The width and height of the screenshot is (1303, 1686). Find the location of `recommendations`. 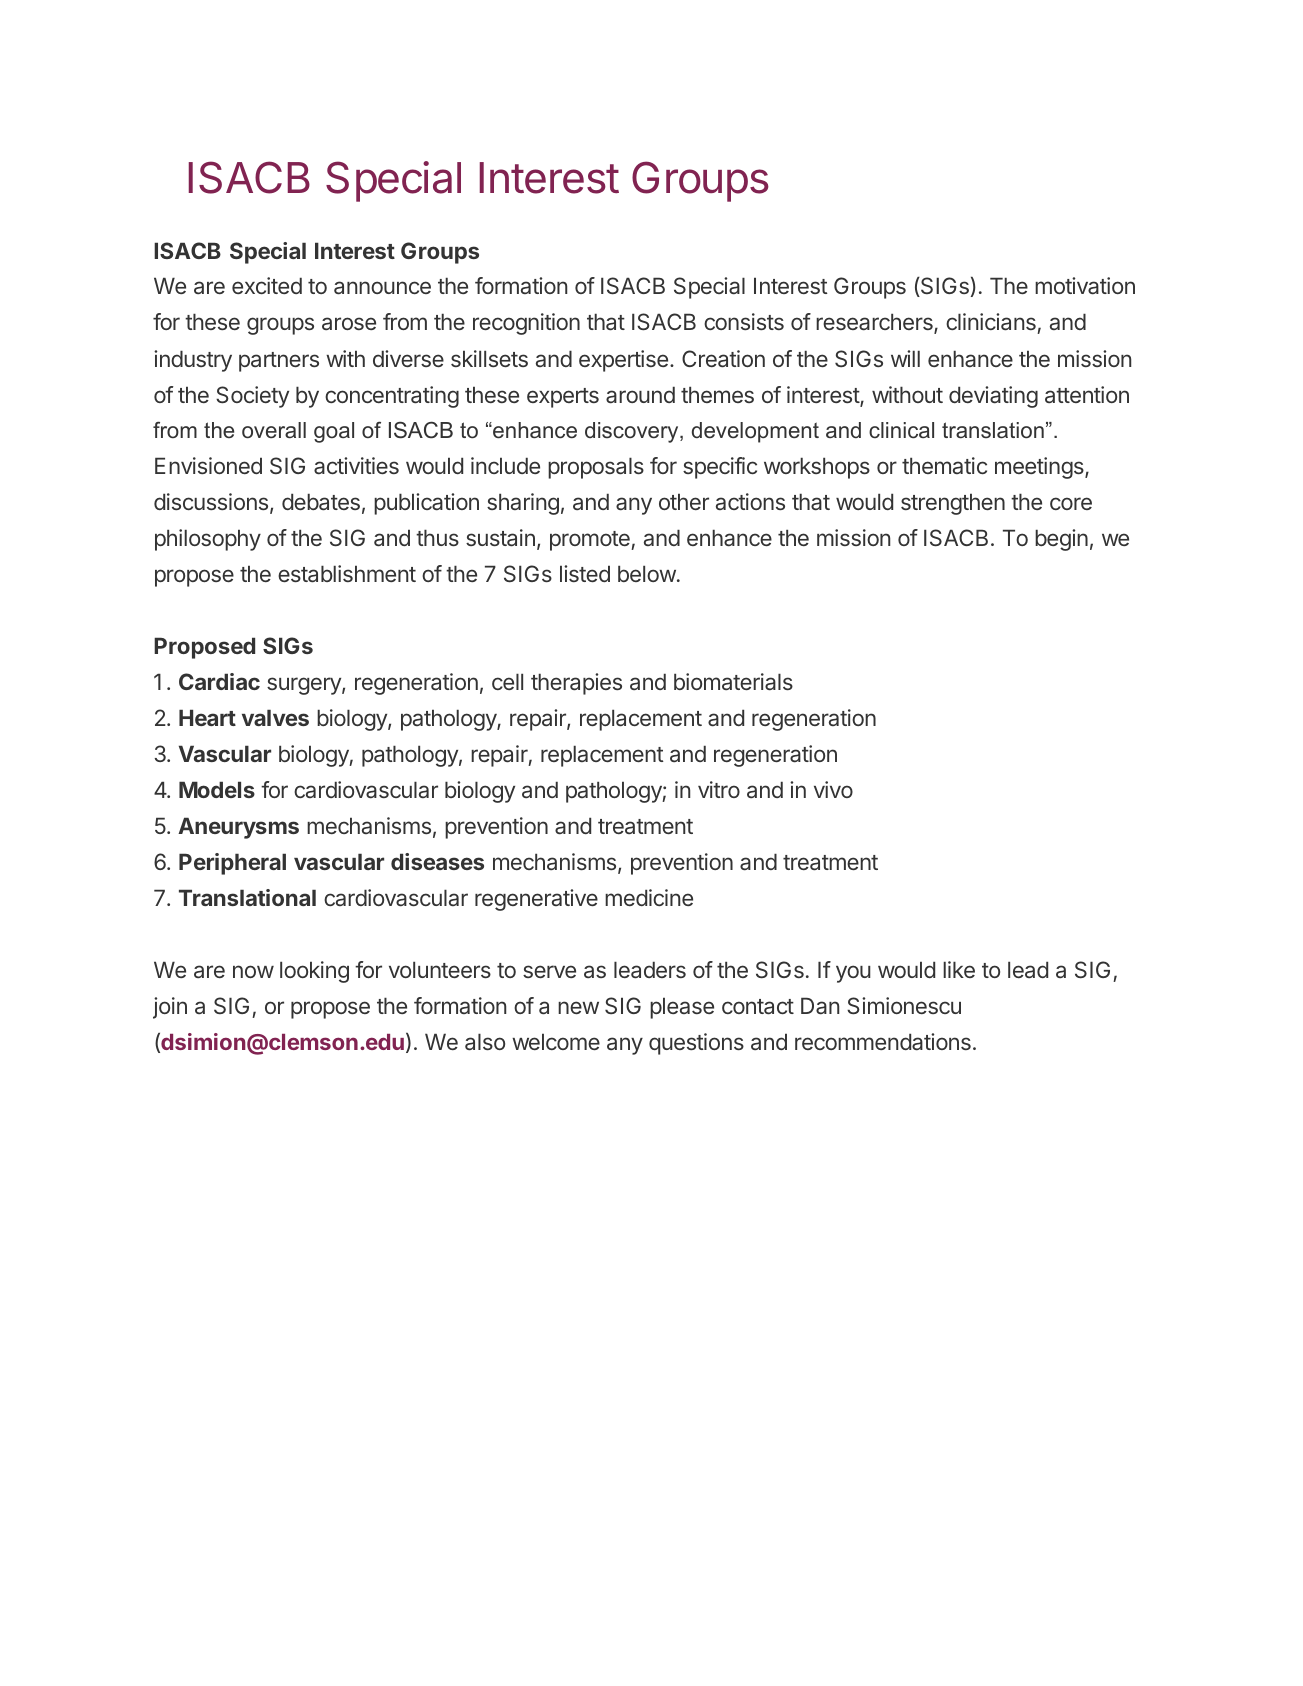

recommendations is located at coordinates (883, 1042).
